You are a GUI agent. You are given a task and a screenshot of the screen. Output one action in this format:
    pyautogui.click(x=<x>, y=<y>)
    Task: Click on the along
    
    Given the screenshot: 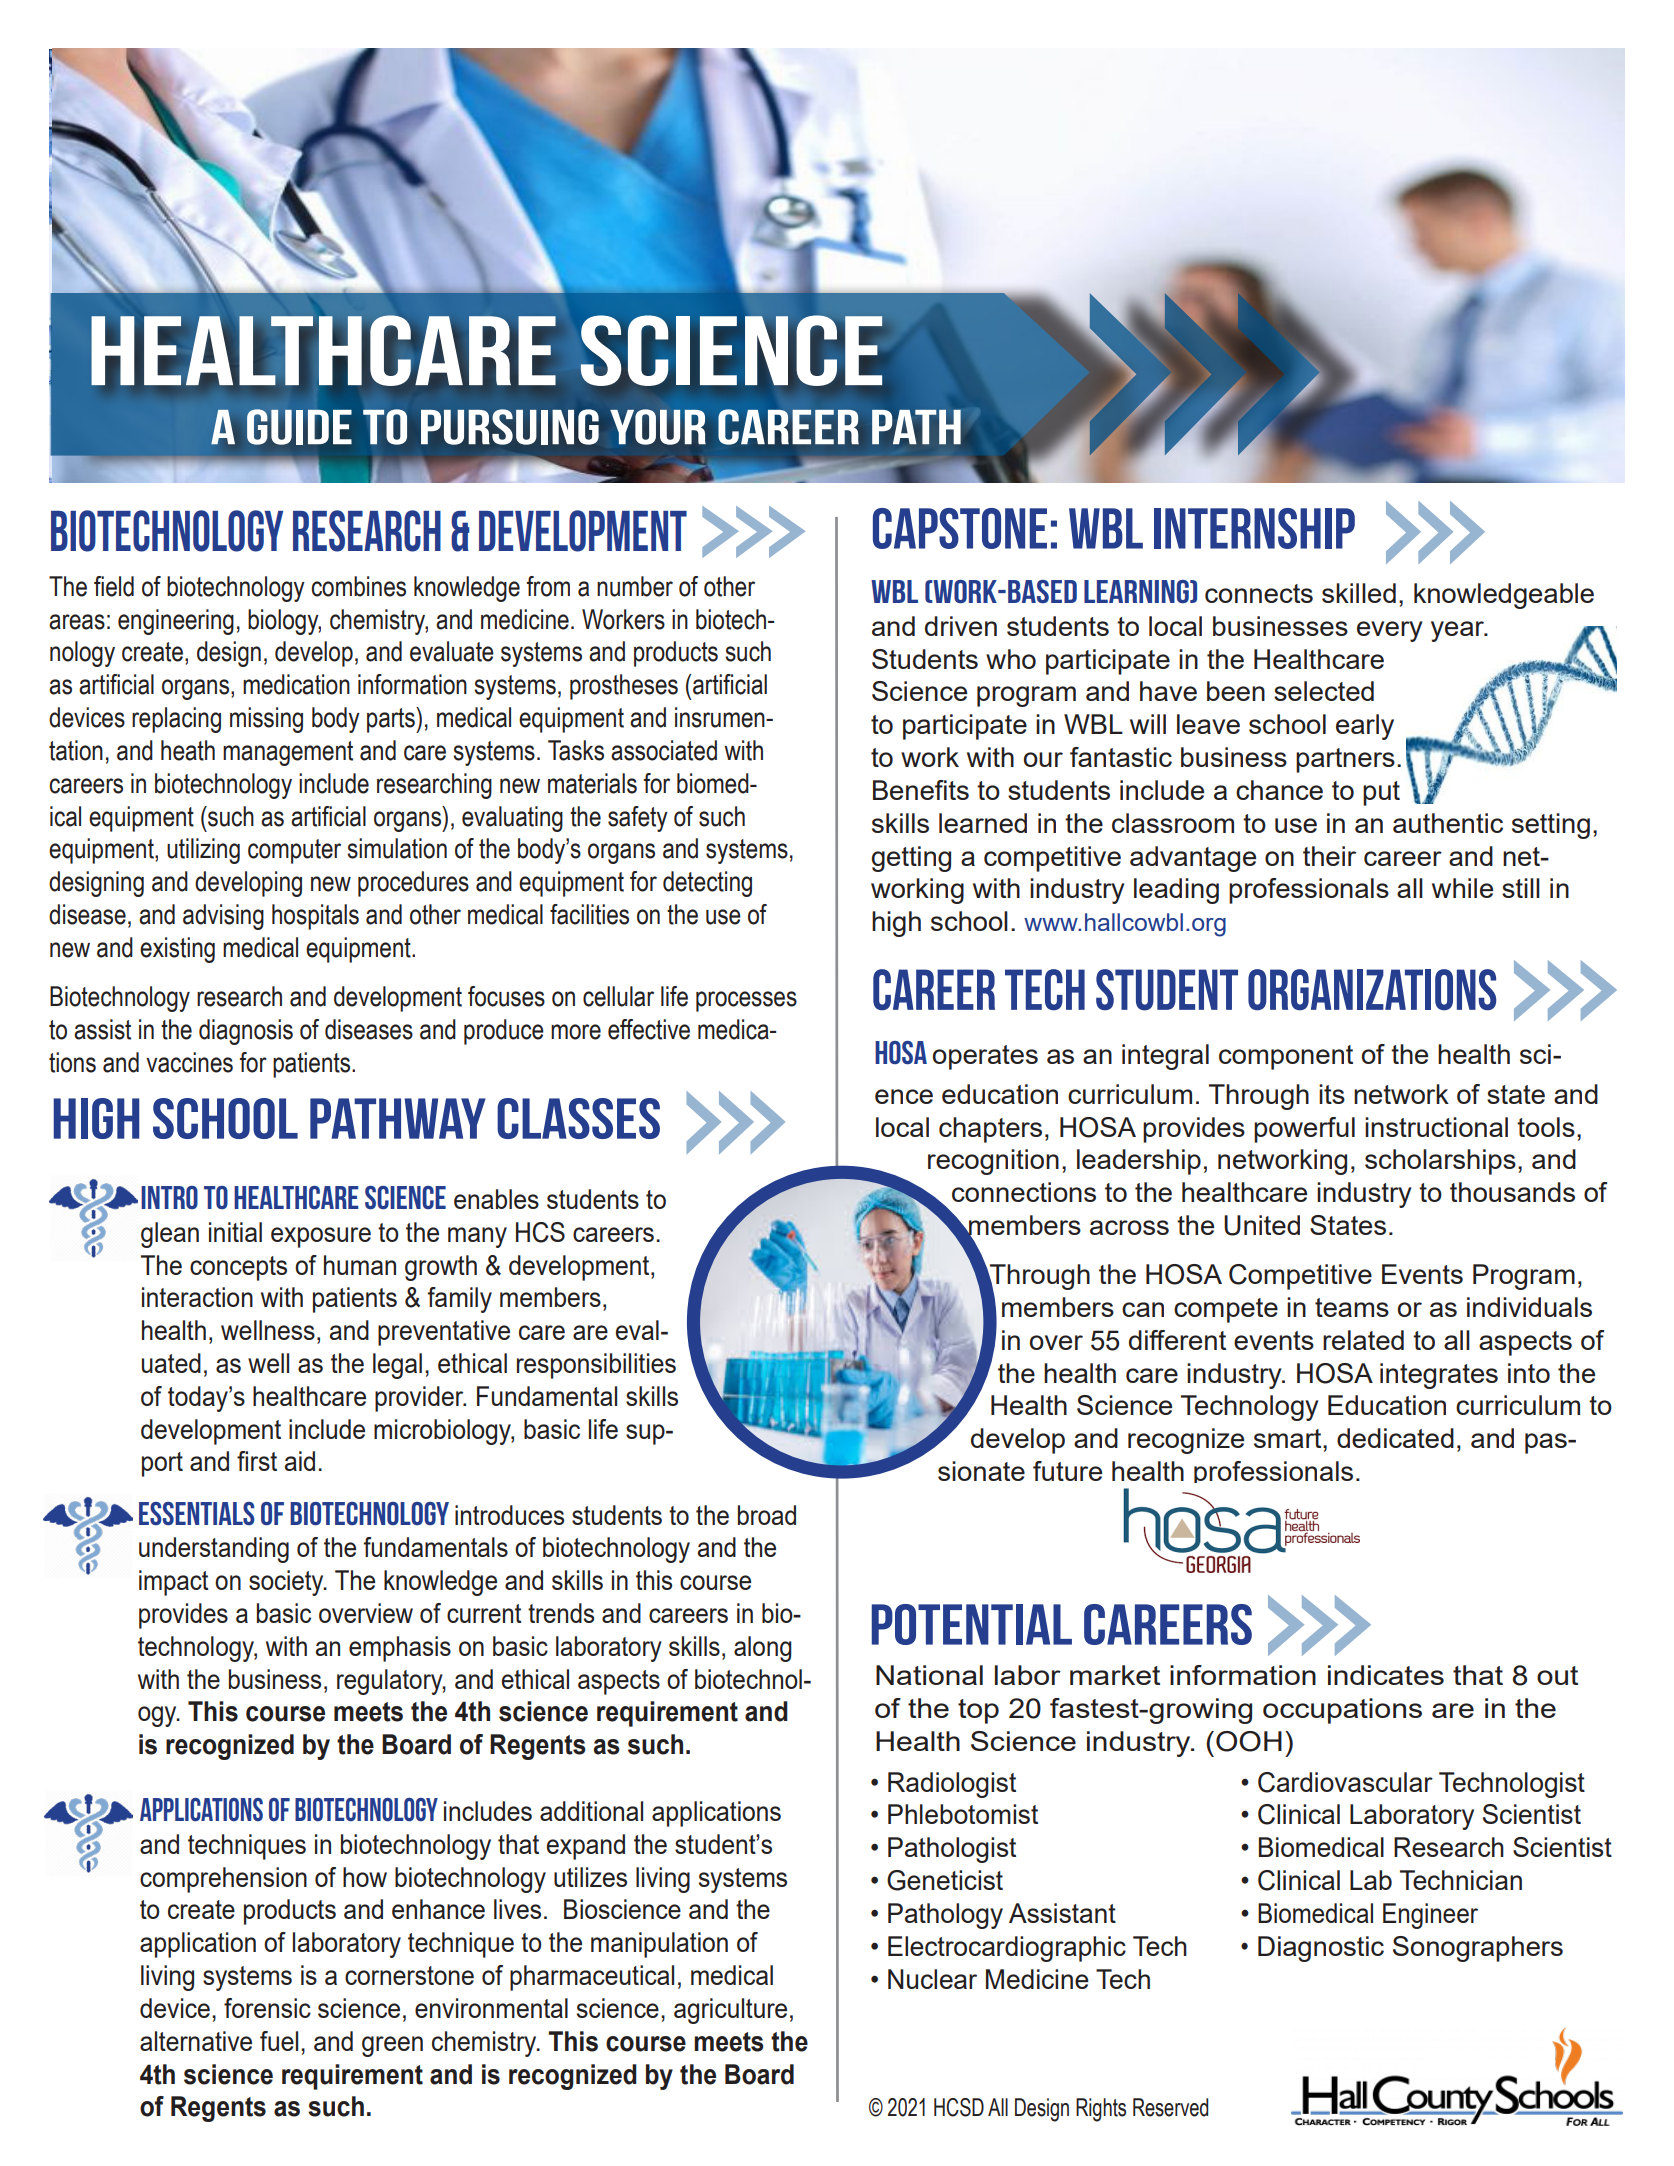 What is the action you would take?
    pyautogui.click(x=763, y=1649)
